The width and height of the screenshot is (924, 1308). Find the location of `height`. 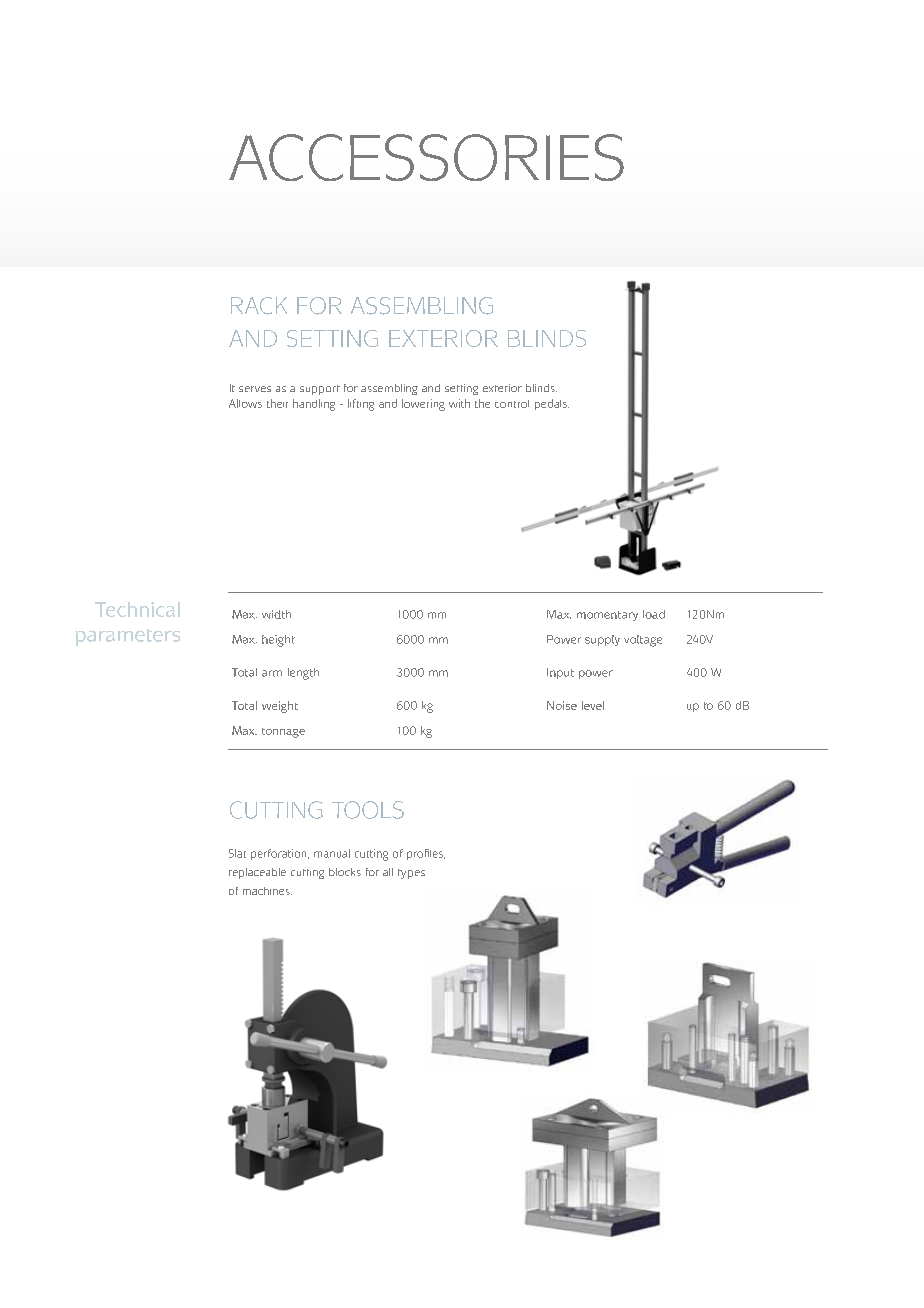

height is located at coordinates (278, 641).
